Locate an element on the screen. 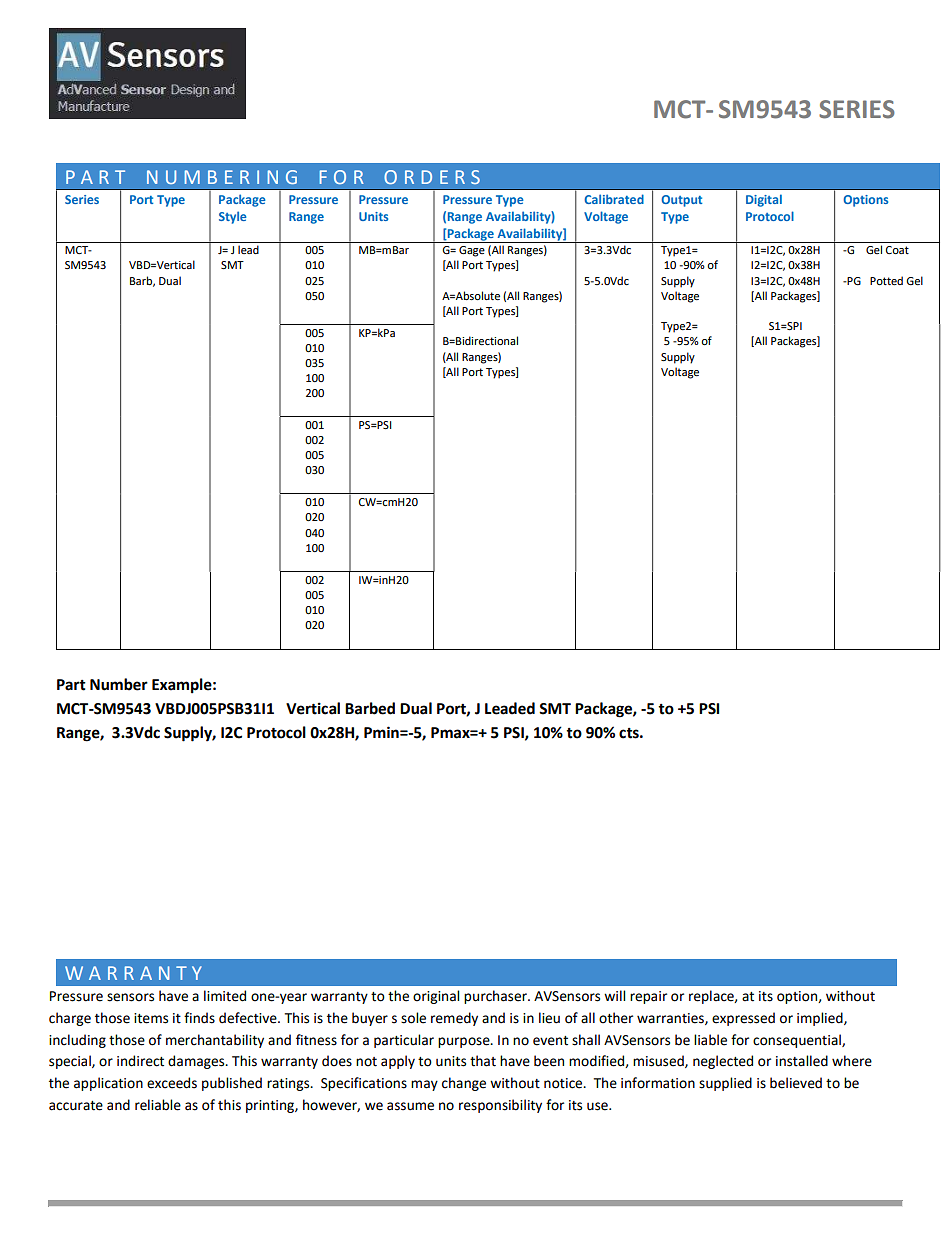  purchaser is located at coordinates (496, 997).
